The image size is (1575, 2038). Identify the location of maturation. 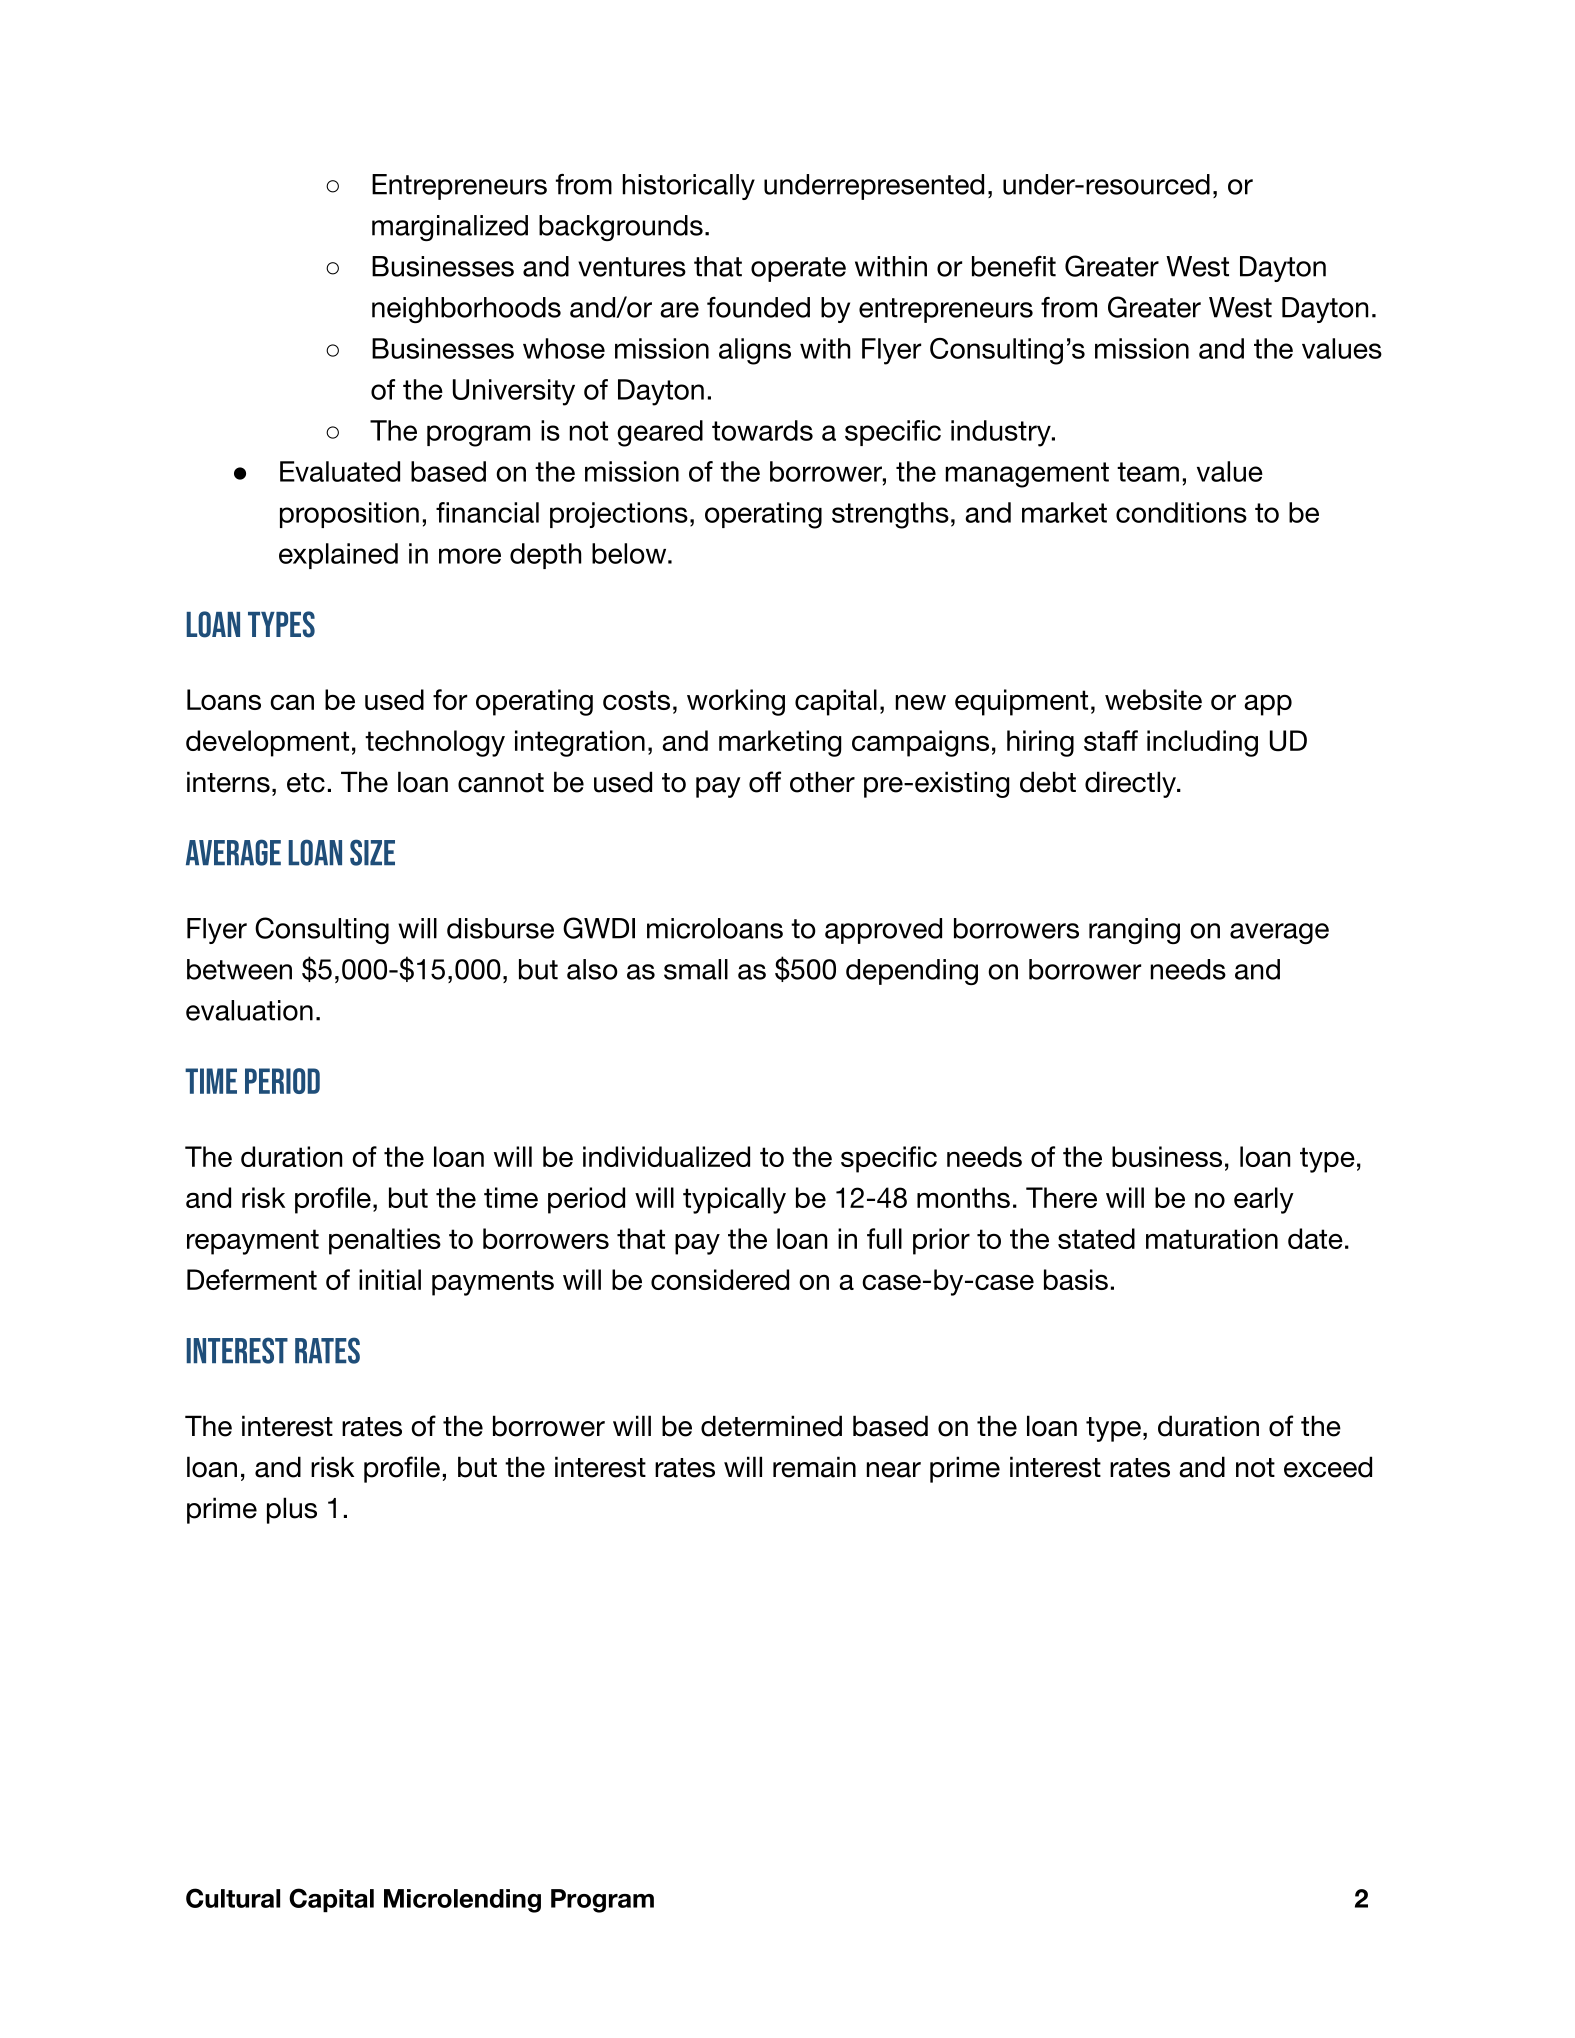
(1212, 1238).
